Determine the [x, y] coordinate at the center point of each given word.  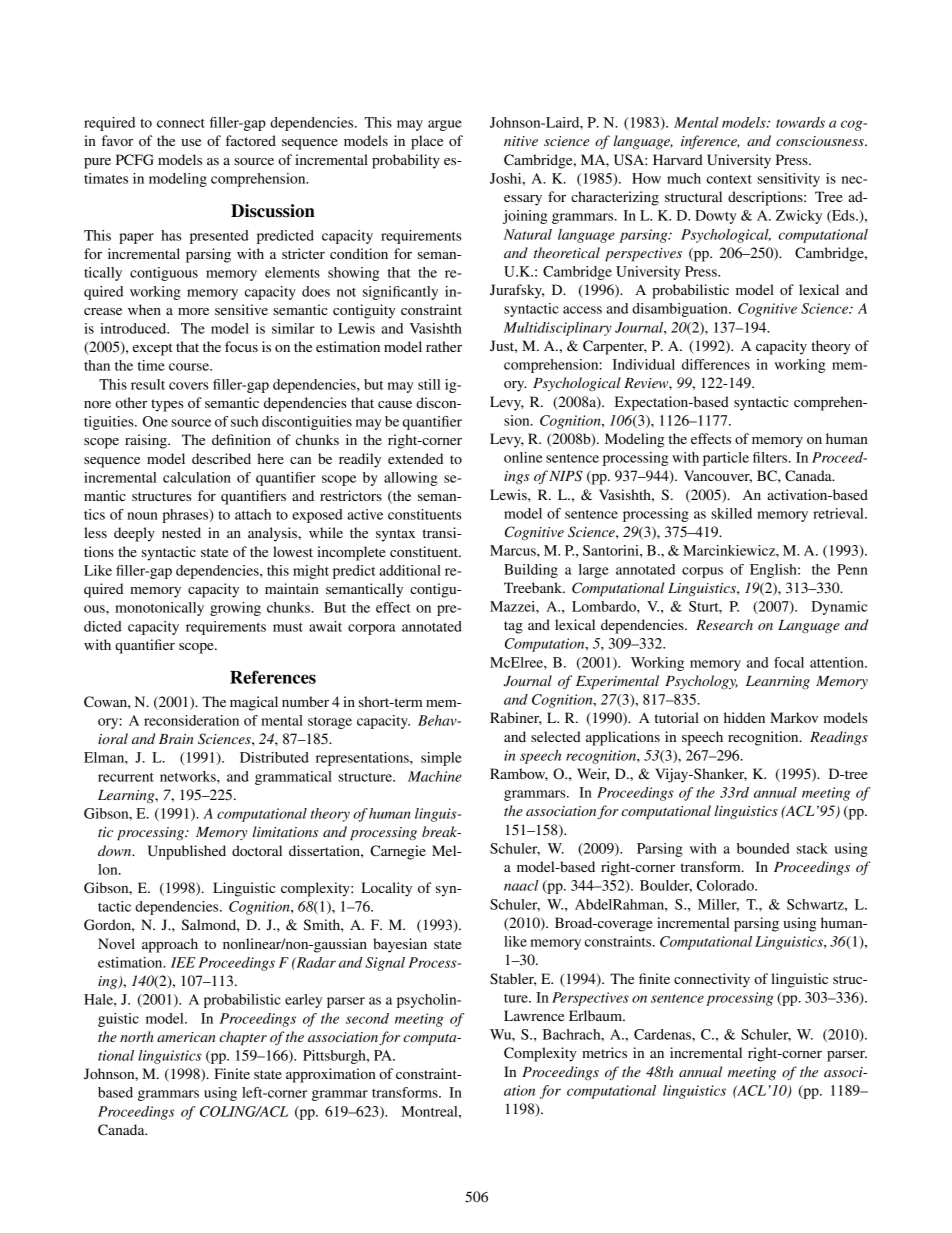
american [186, 1037]
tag [513, 627]
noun [142, 516]
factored [251, 140]
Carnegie [398, 852]
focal [789, 662]
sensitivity [788, 180]
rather [444, 346]
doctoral [257, 850]
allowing [411, 479]
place [427, 142]
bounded [763, 848]
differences [716, 364]
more [193, 311]
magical [254, 703]
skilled [731, 513]
